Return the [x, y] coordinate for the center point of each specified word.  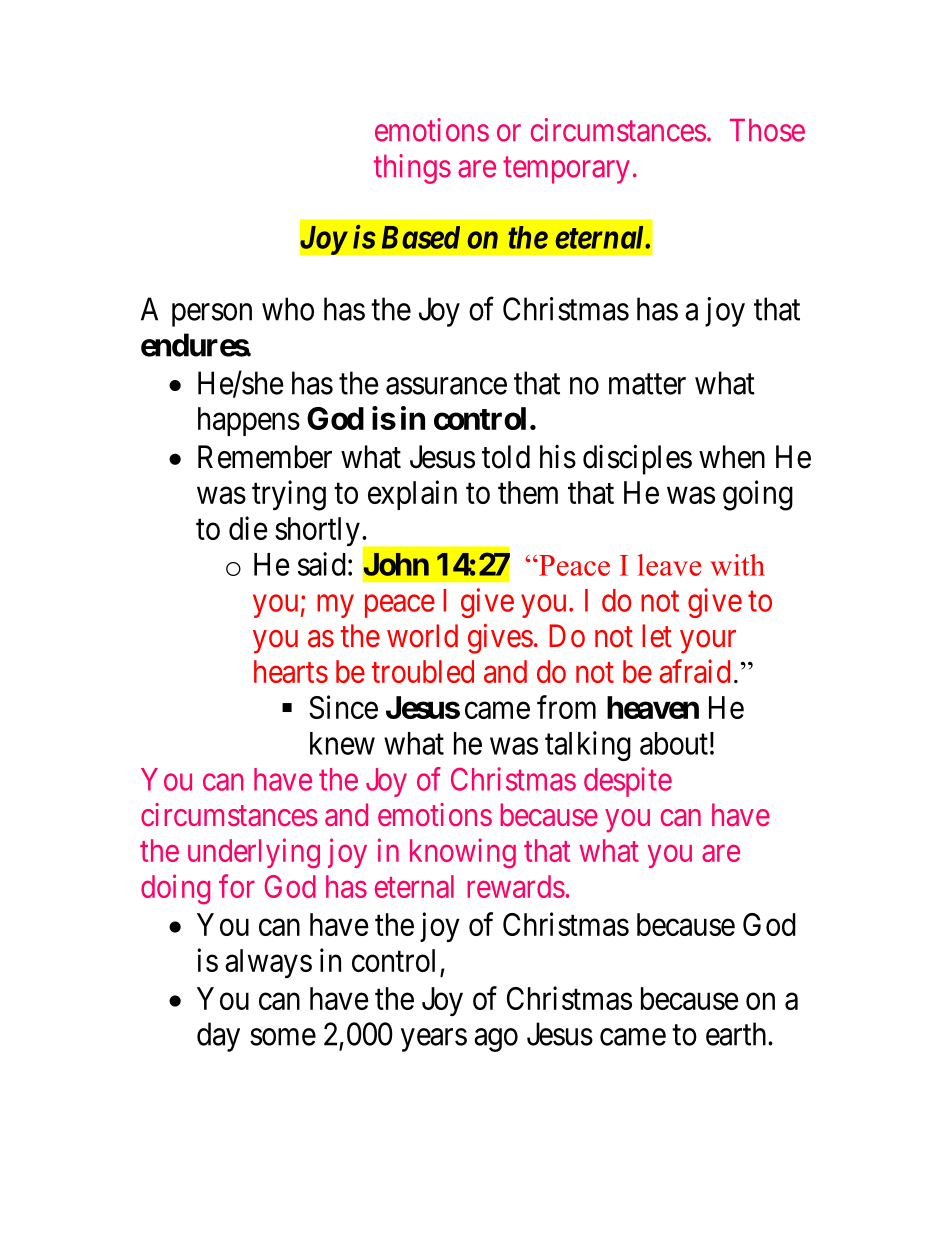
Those [767, 130]
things [412, 169]
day [218, 1037]
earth [737, 1034]
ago [496, 1040]
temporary [566, 170]
